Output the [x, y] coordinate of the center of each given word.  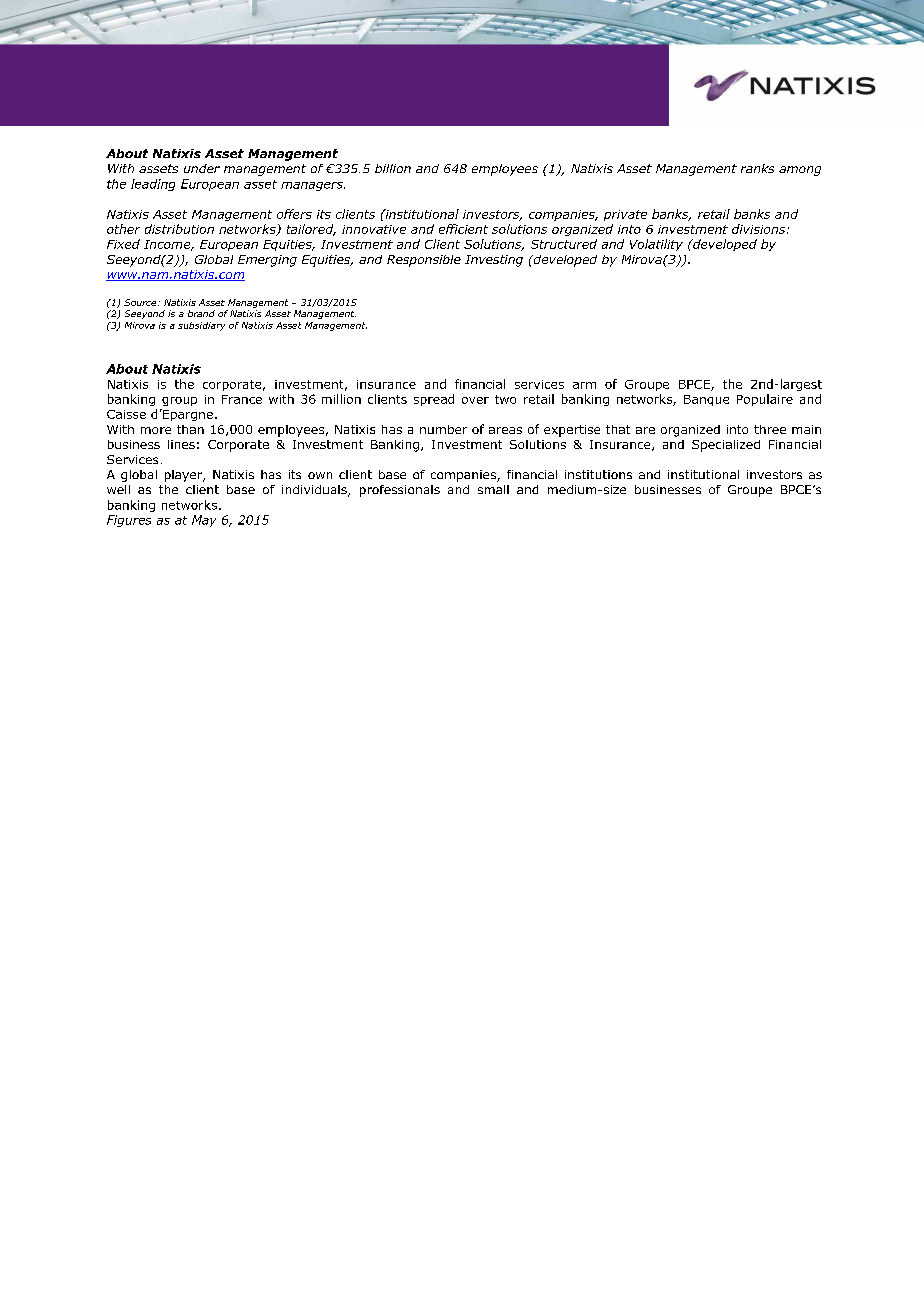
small [493, 489]
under [202, 168]
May [204, 521]
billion [393, 168]
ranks [757, 168]
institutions [598, 474]
